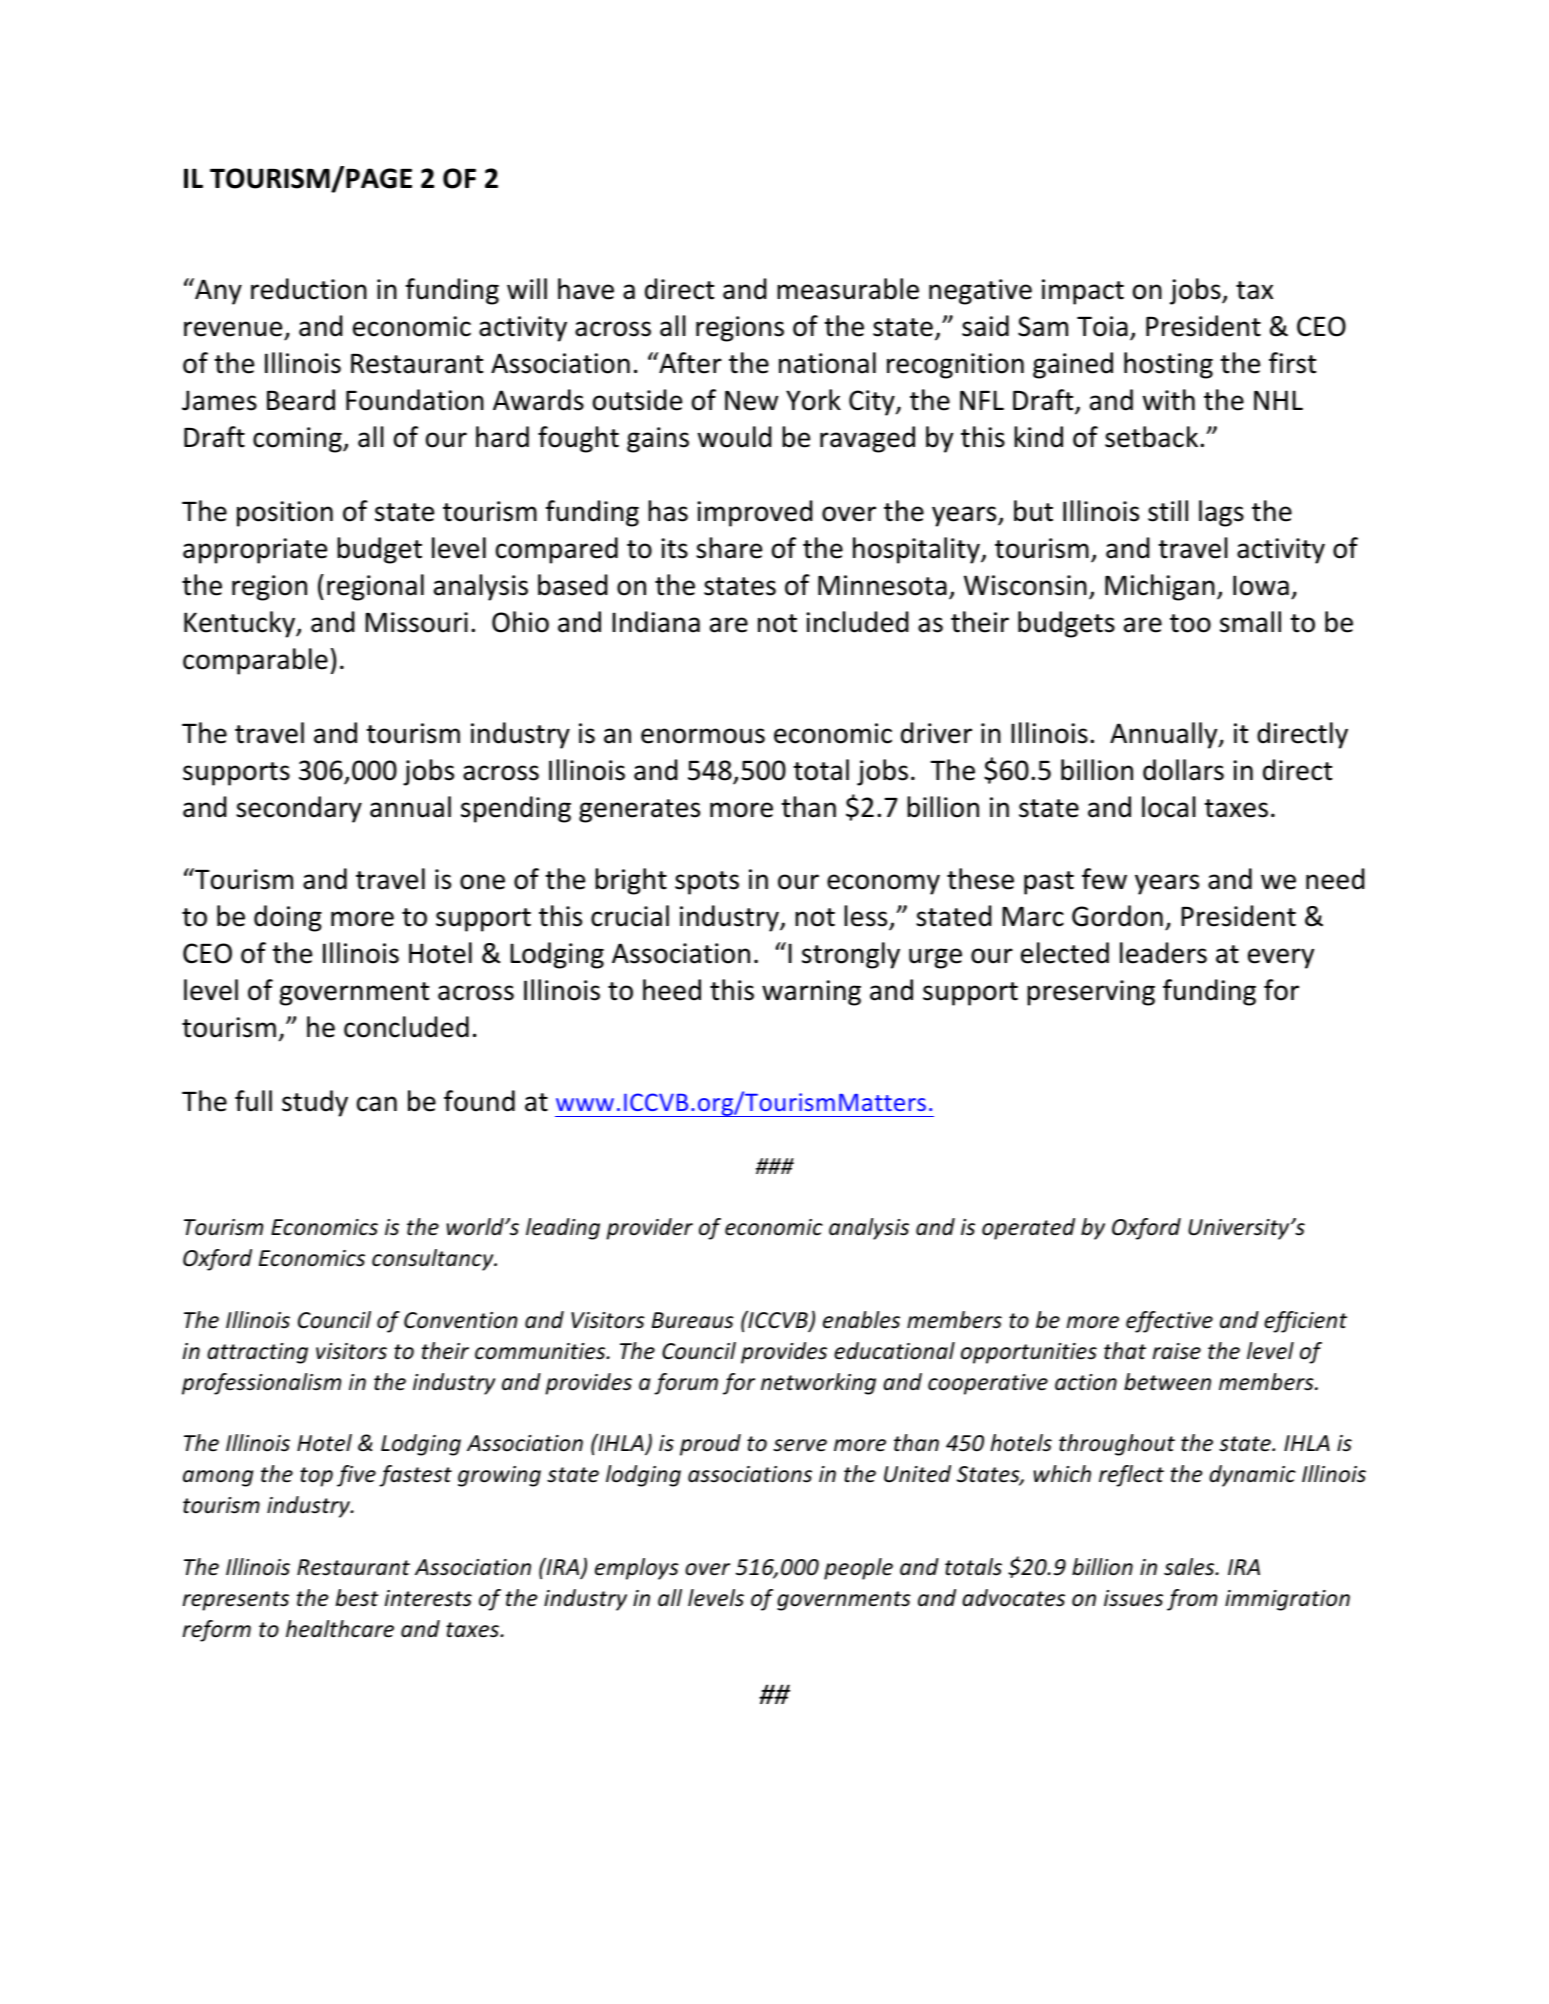 The image size is (1549, 2004). What do you see at coordinates (649, 1229) in the document?
I see `provider` at bounding box center [649, 1229].
